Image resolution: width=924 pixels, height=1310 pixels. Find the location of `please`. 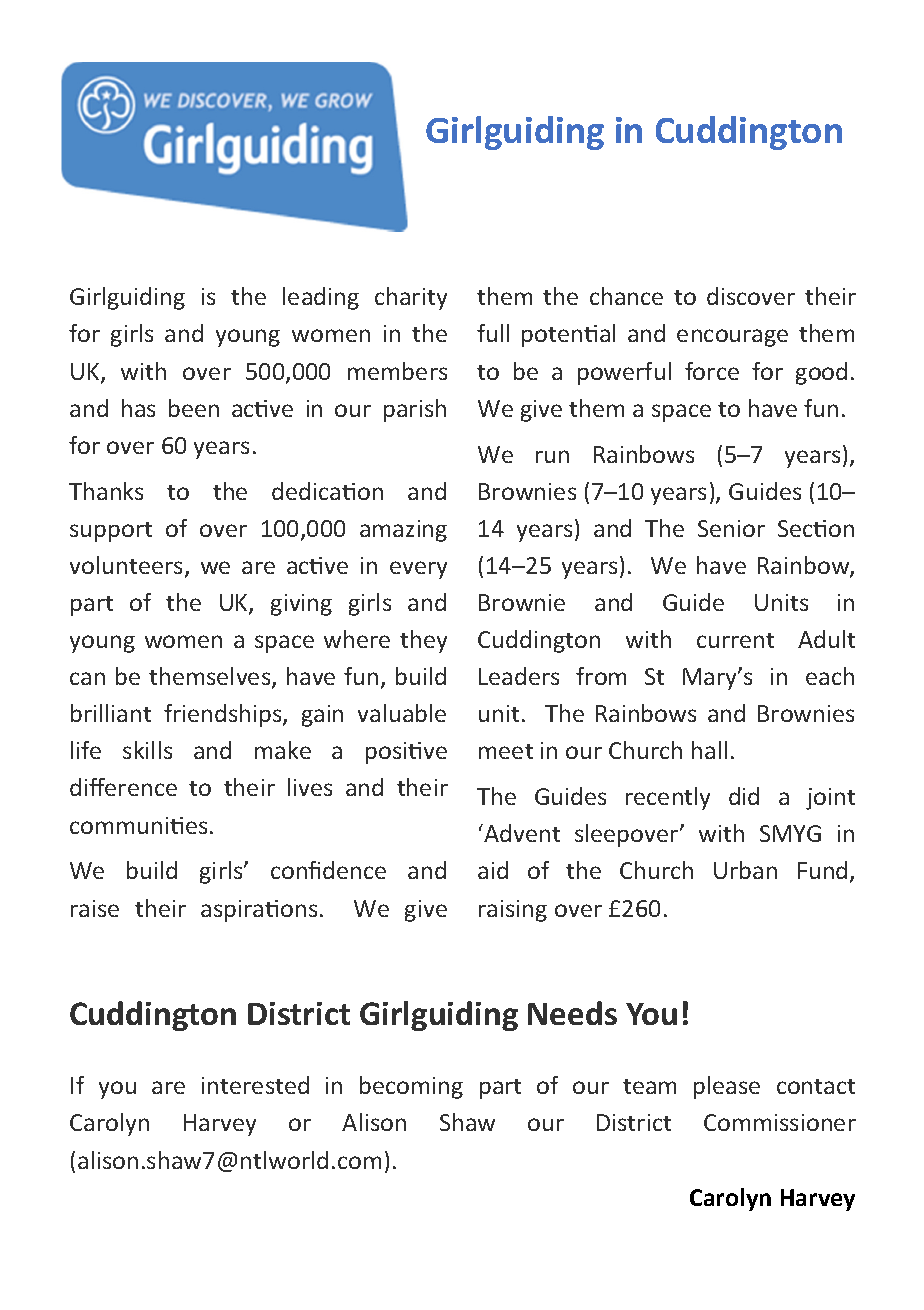

please is located at coordinates (727, 1087).
